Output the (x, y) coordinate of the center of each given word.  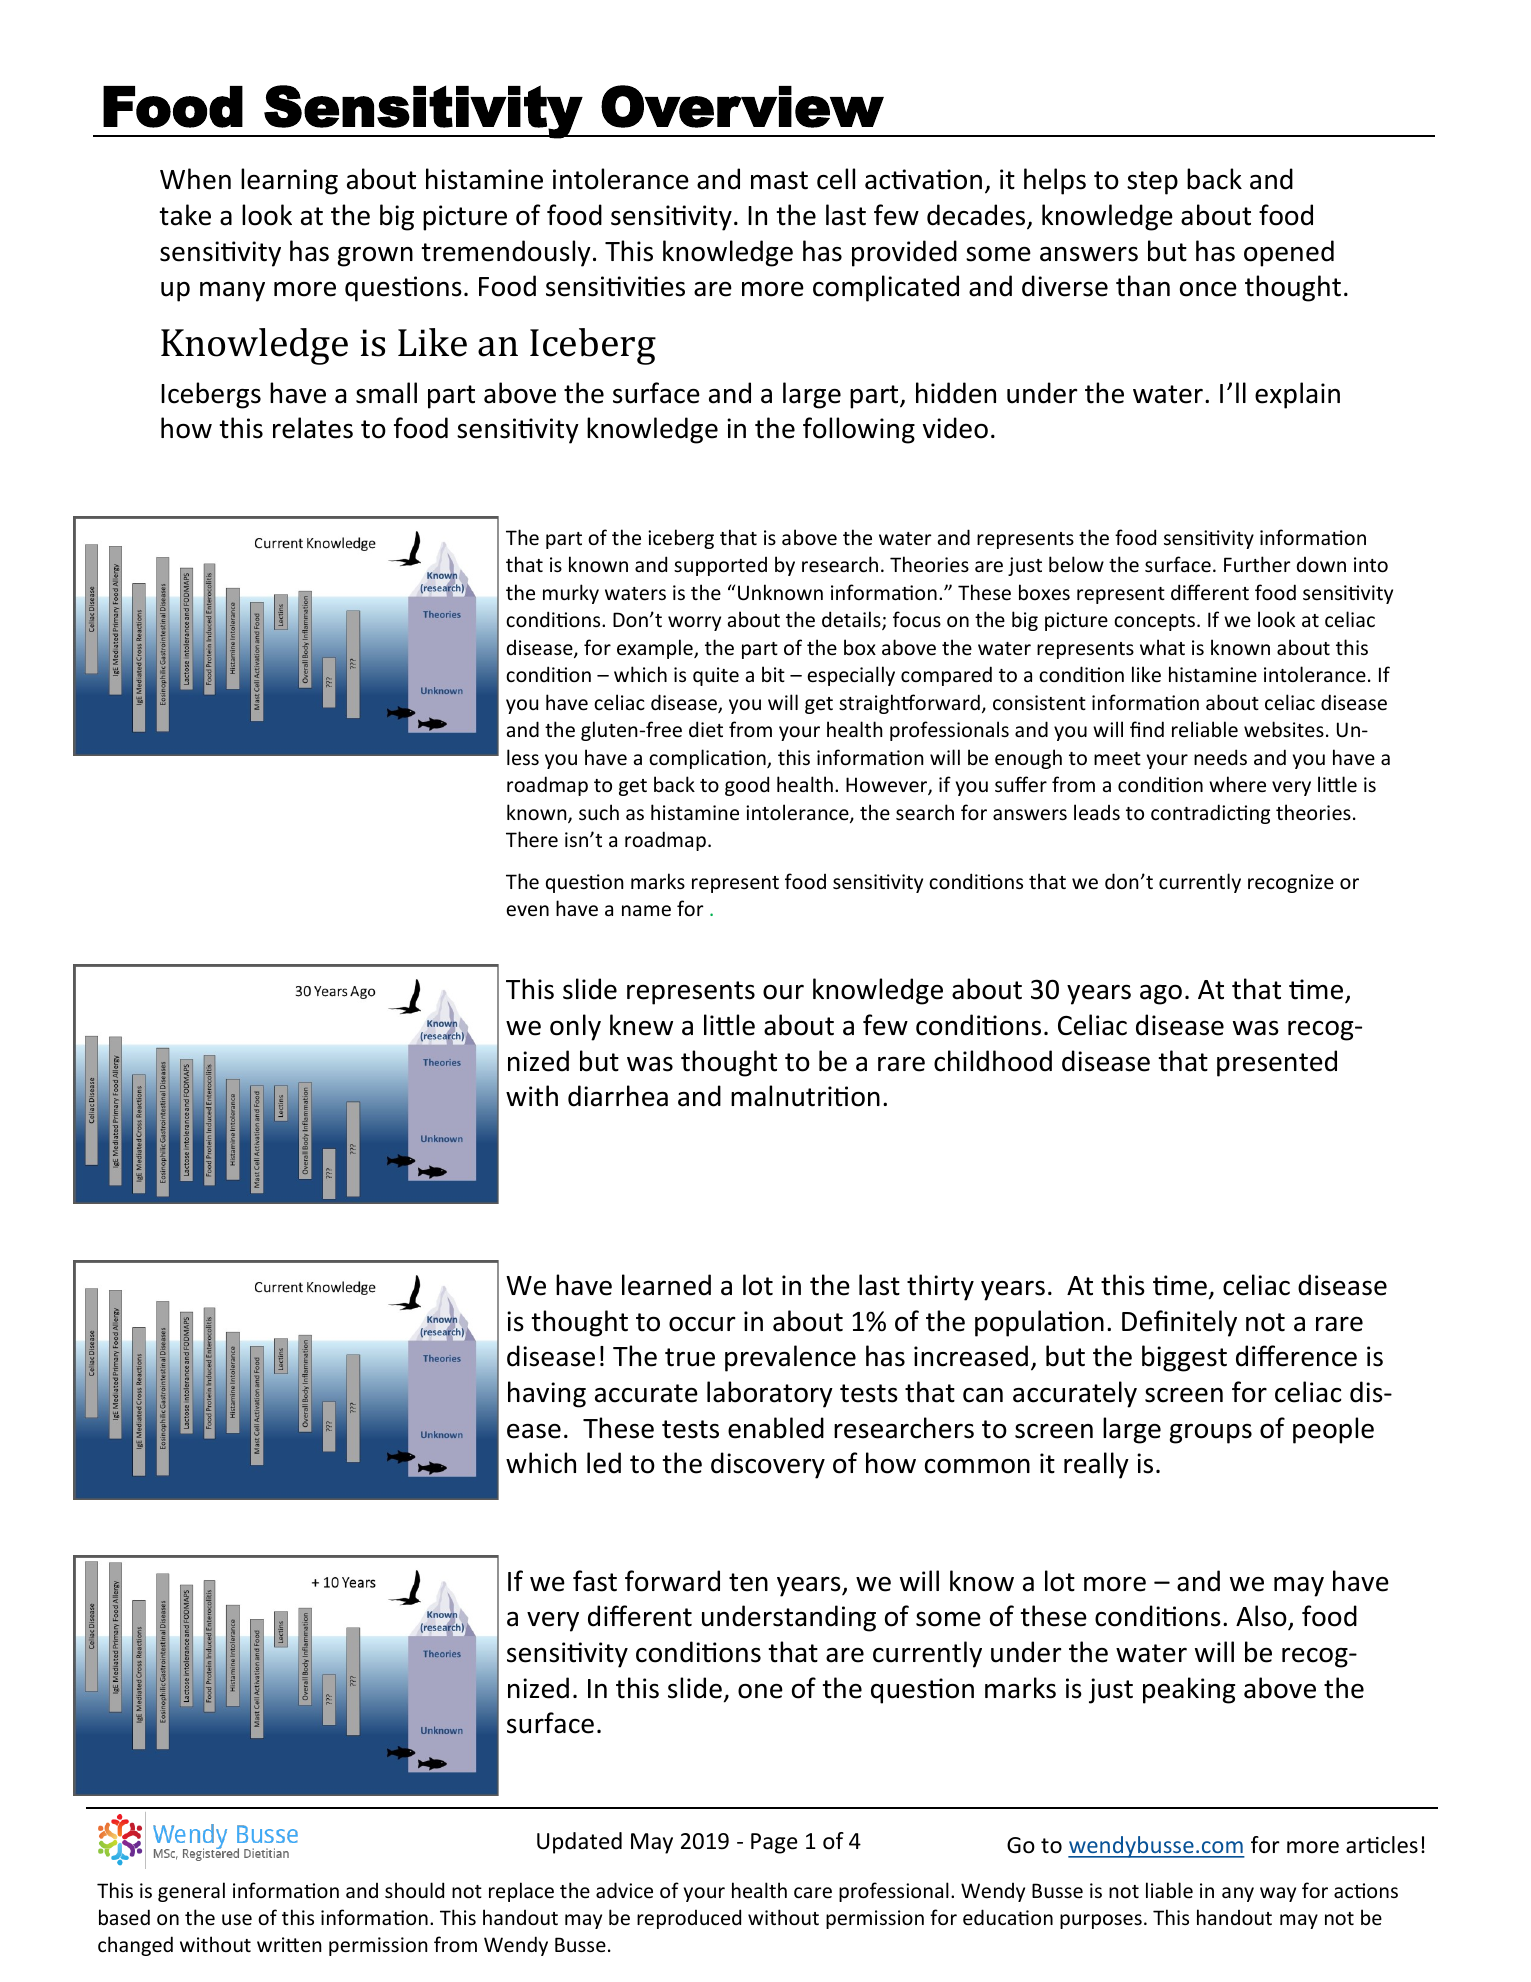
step (1152, 183)
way (1278, 1894)
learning (289, 181)
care (813, 1893)
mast (779, 180)
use (237, 1920)
